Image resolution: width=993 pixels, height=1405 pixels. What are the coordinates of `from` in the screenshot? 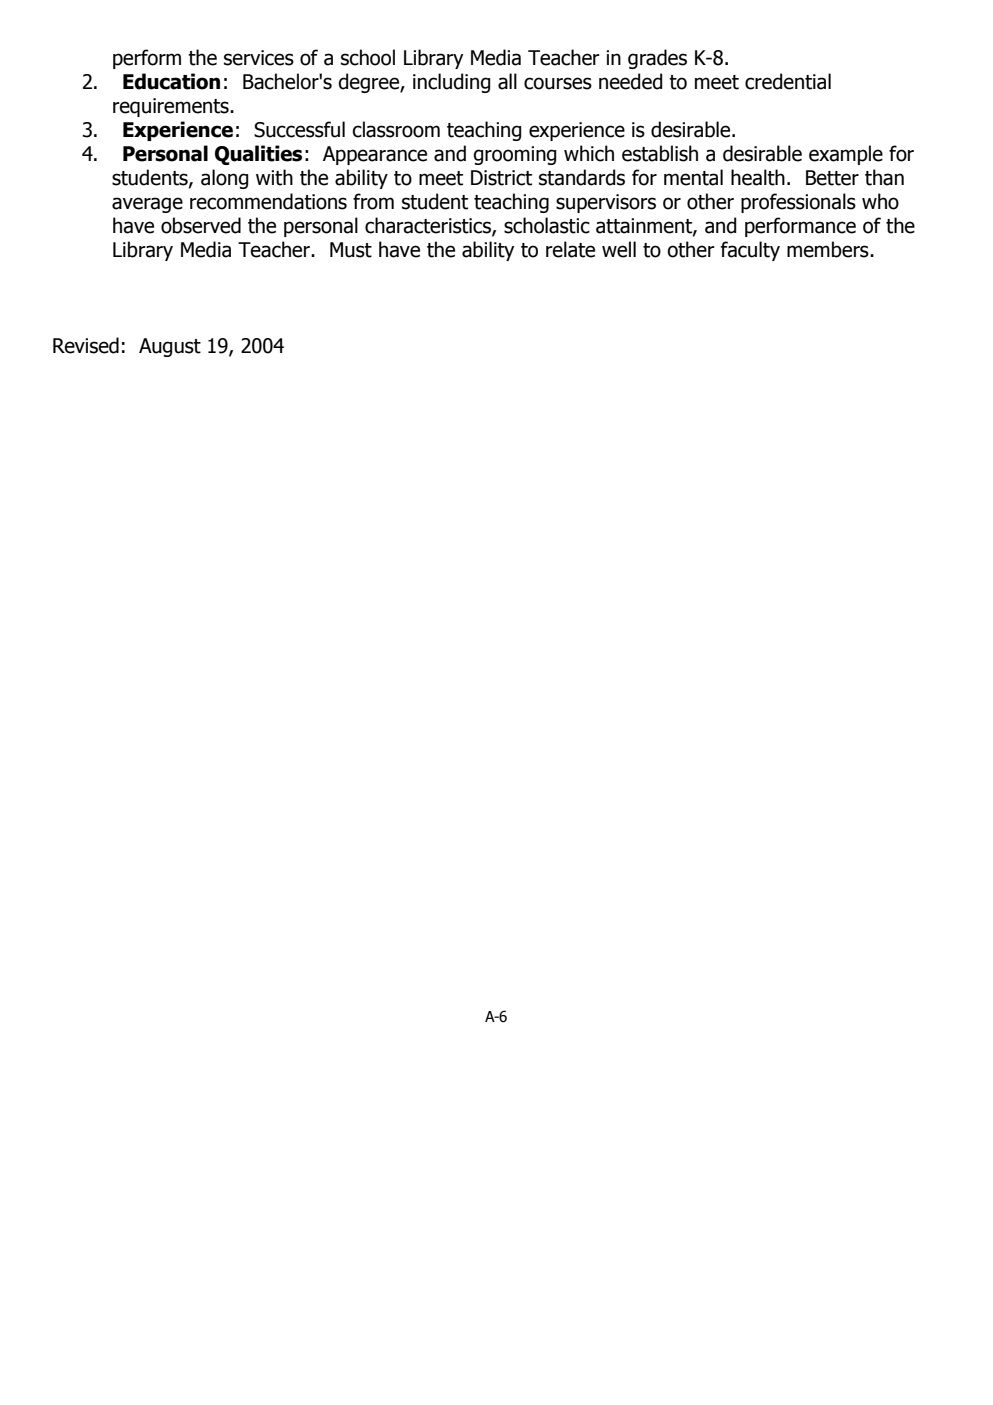 It's located at (373, 201).
